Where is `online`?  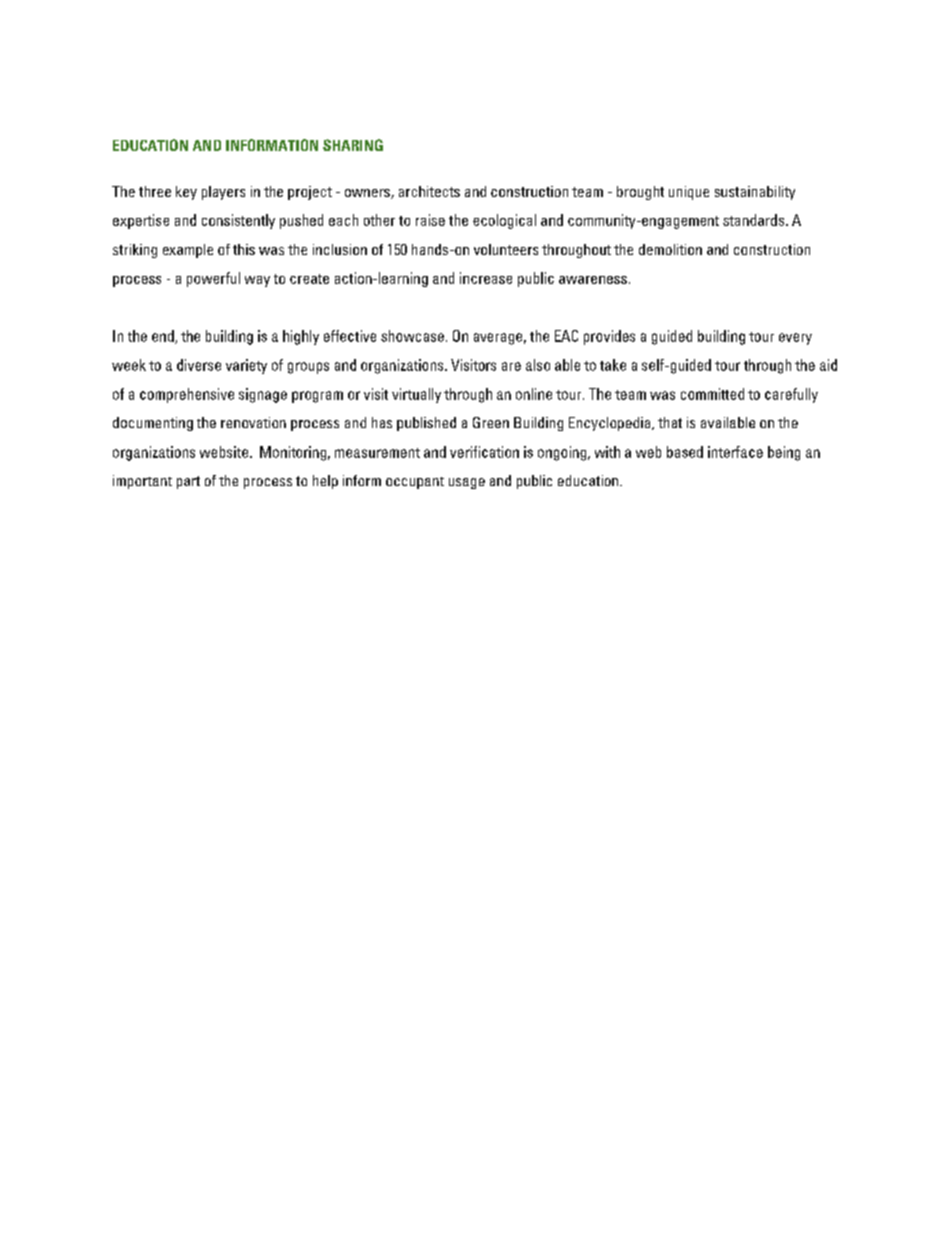 online is located at coordinates (534, 394).
